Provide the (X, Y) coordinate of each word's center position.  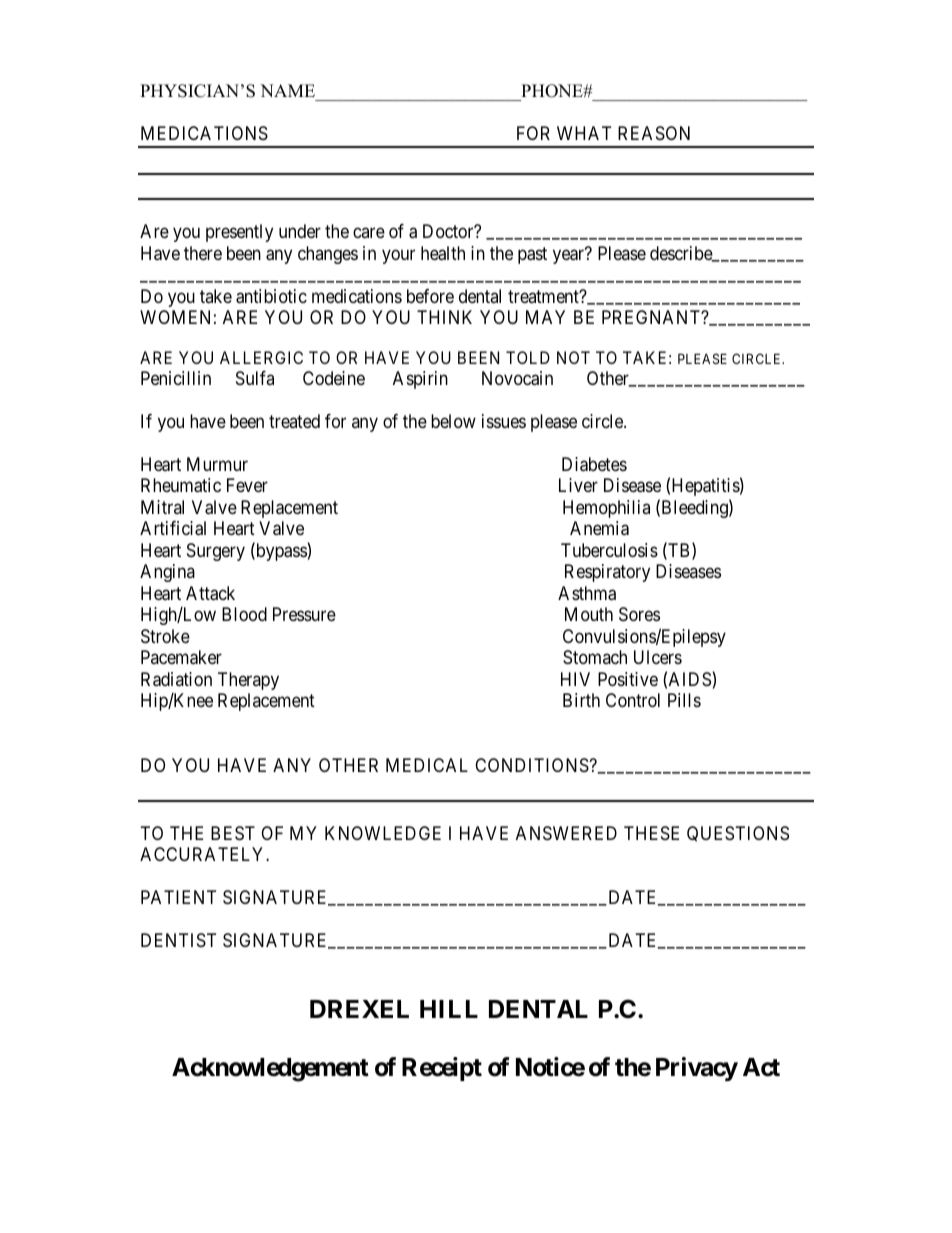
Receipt (442, 1069)
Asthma (587, 593)
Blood (244, 614)
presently (239, 233)
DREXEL (359, 1009)
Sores (639, 614)
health (443, 253)
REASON (654, 133)
